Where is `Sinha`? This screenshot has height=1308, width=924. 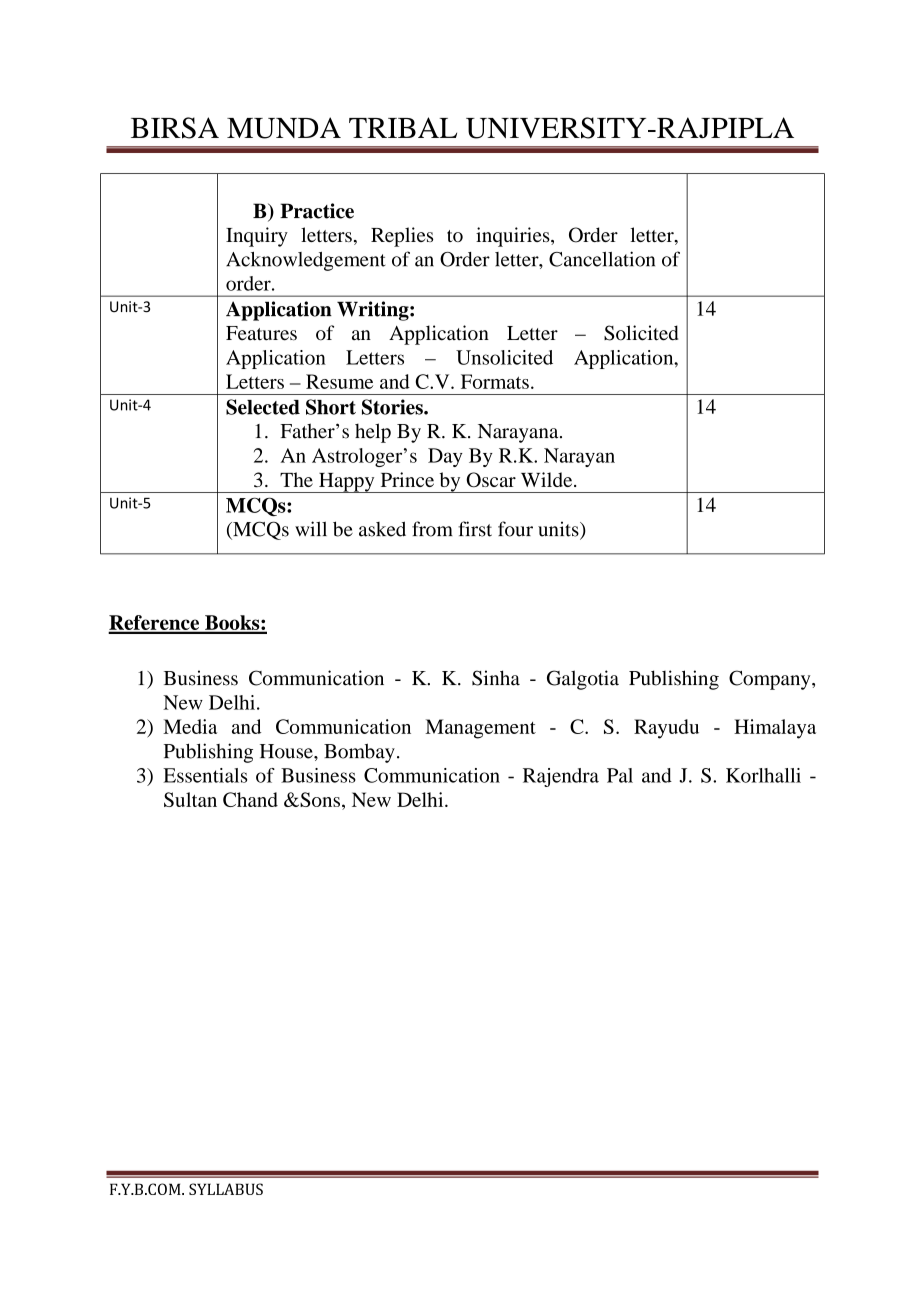 Sinha is located at coordinates (496, 678).
